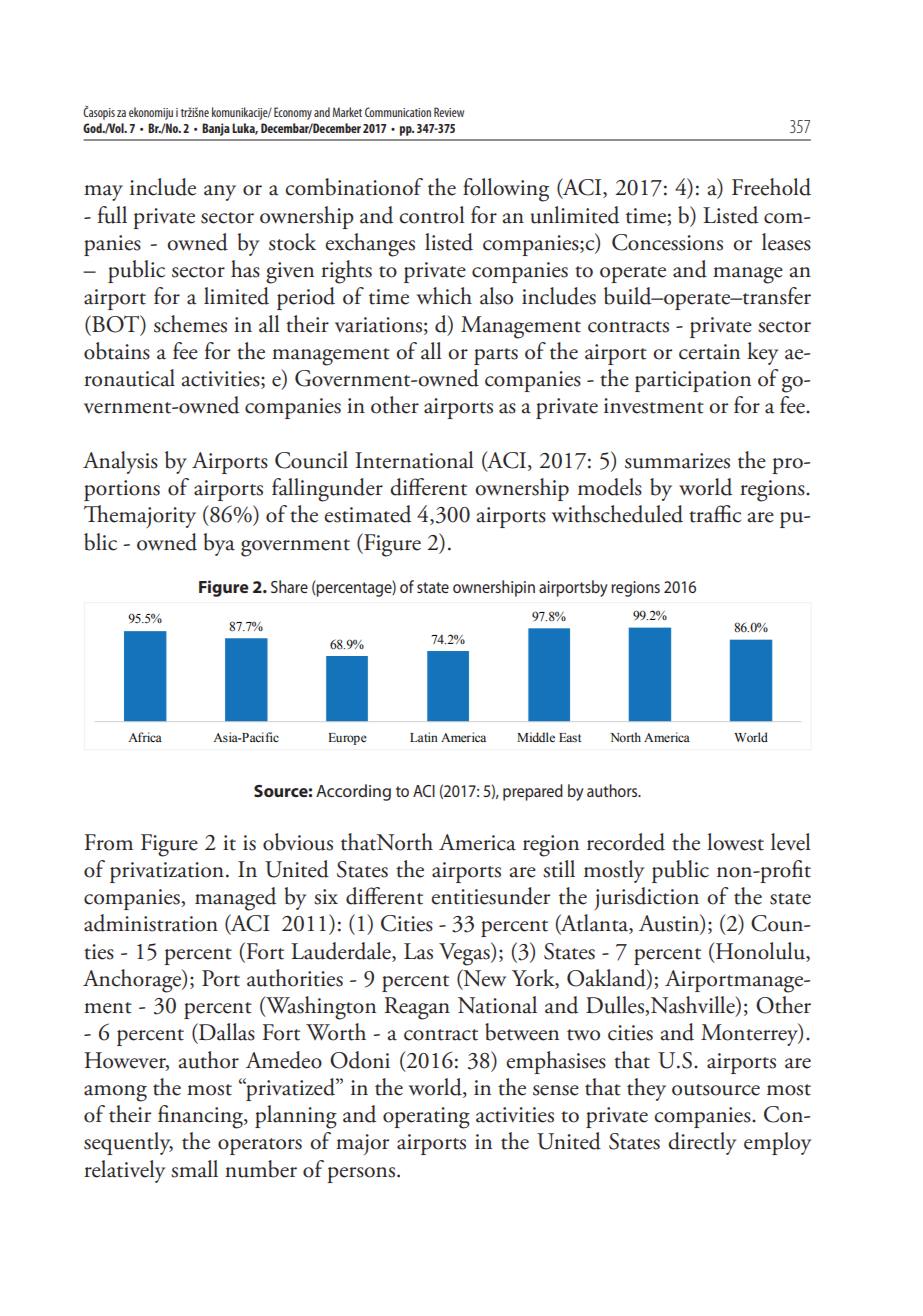  What do you see at coordinates (771, 187) in the screenshot?
I see `Freehold` at bounding box center [771, 187].
